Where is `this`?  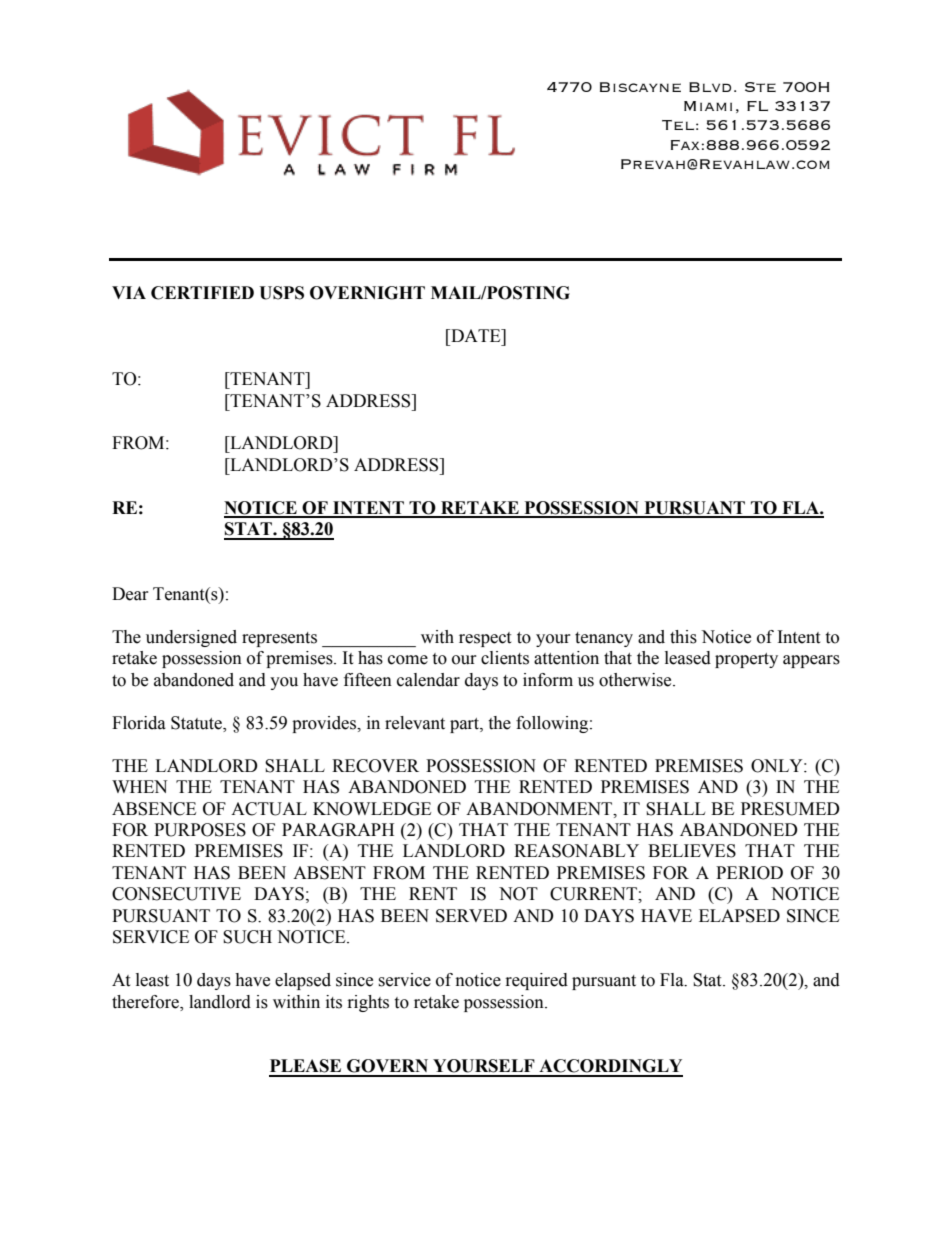 this is located at coordinates (683, 637).
